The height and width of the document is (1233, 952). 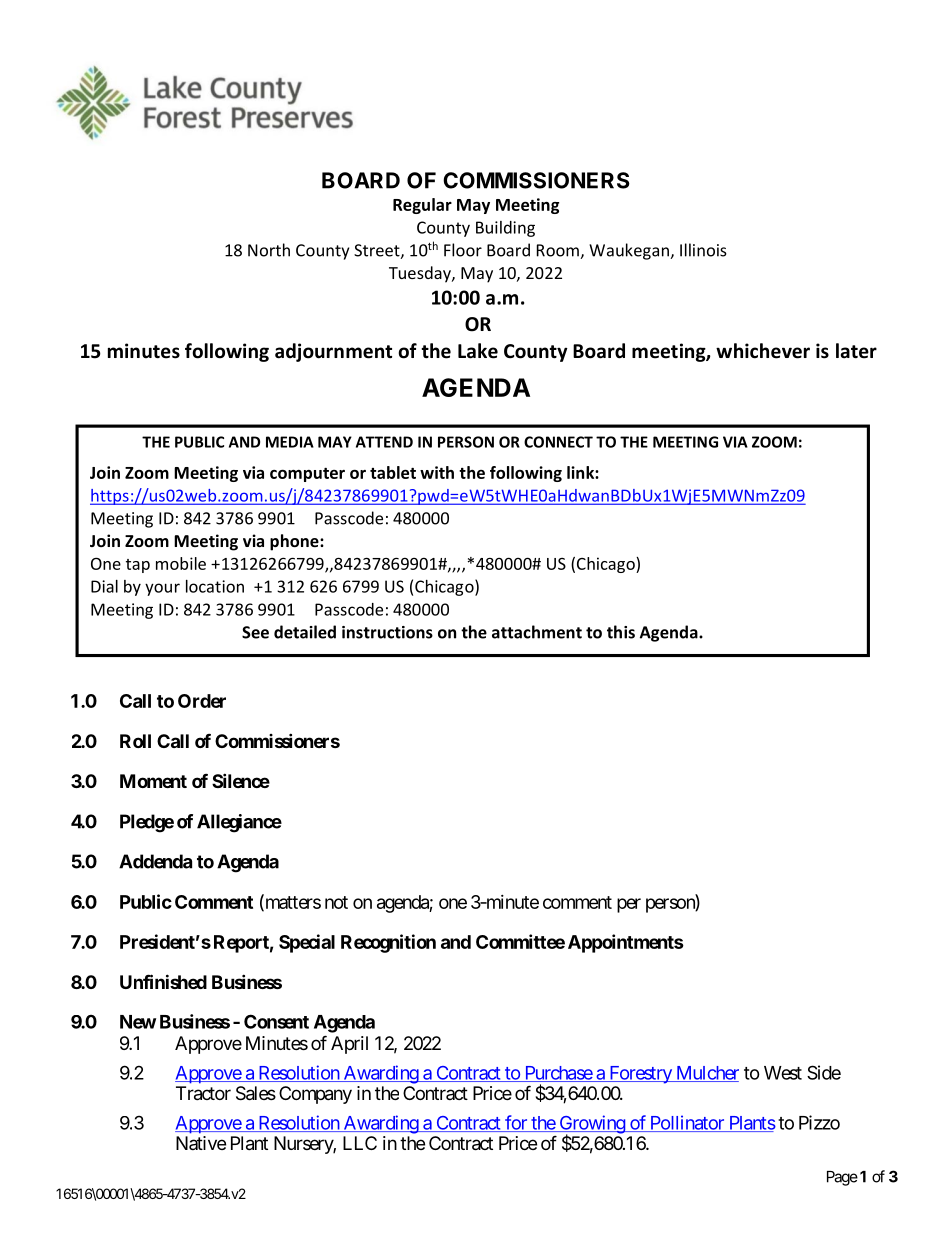 I want to click on location, so click(x=215, y=586).
